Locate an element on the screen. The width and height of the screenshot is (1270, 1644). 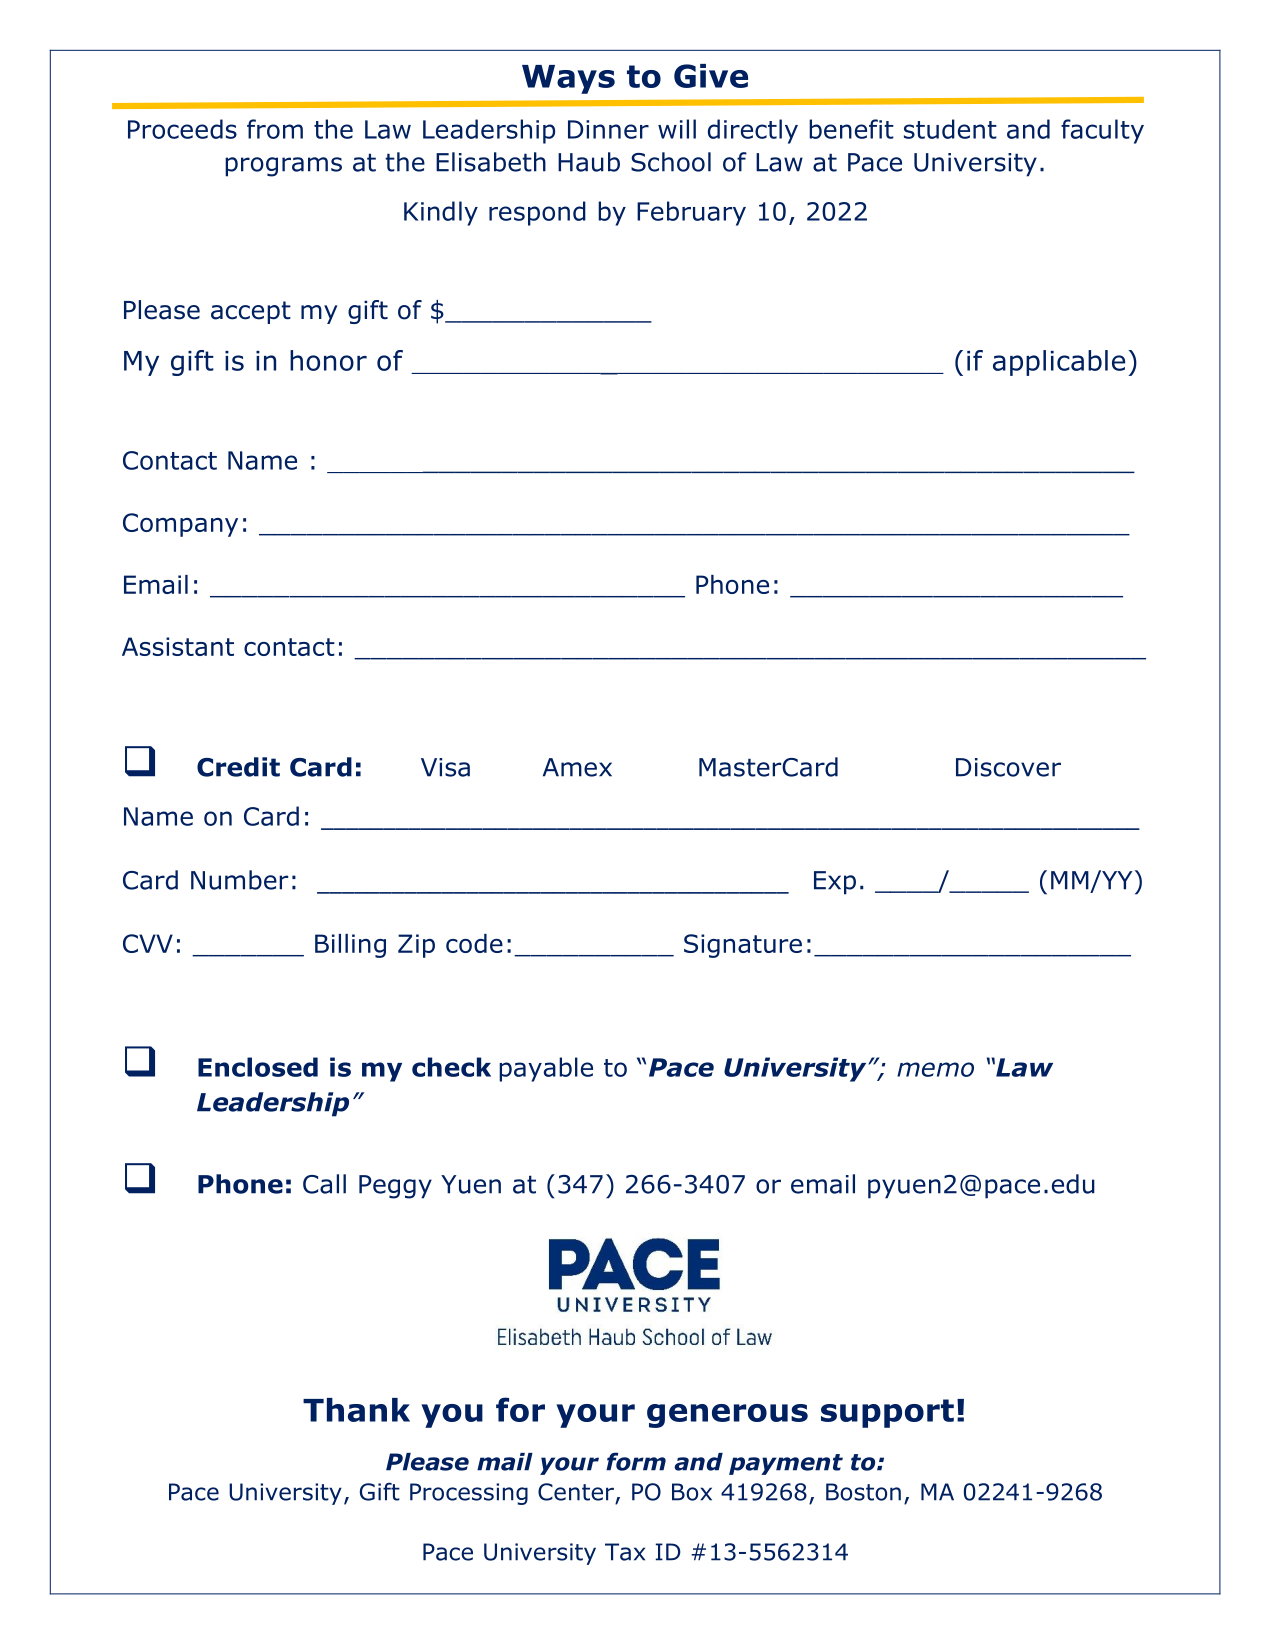
Dinner is located at coordinates (608, 129).
